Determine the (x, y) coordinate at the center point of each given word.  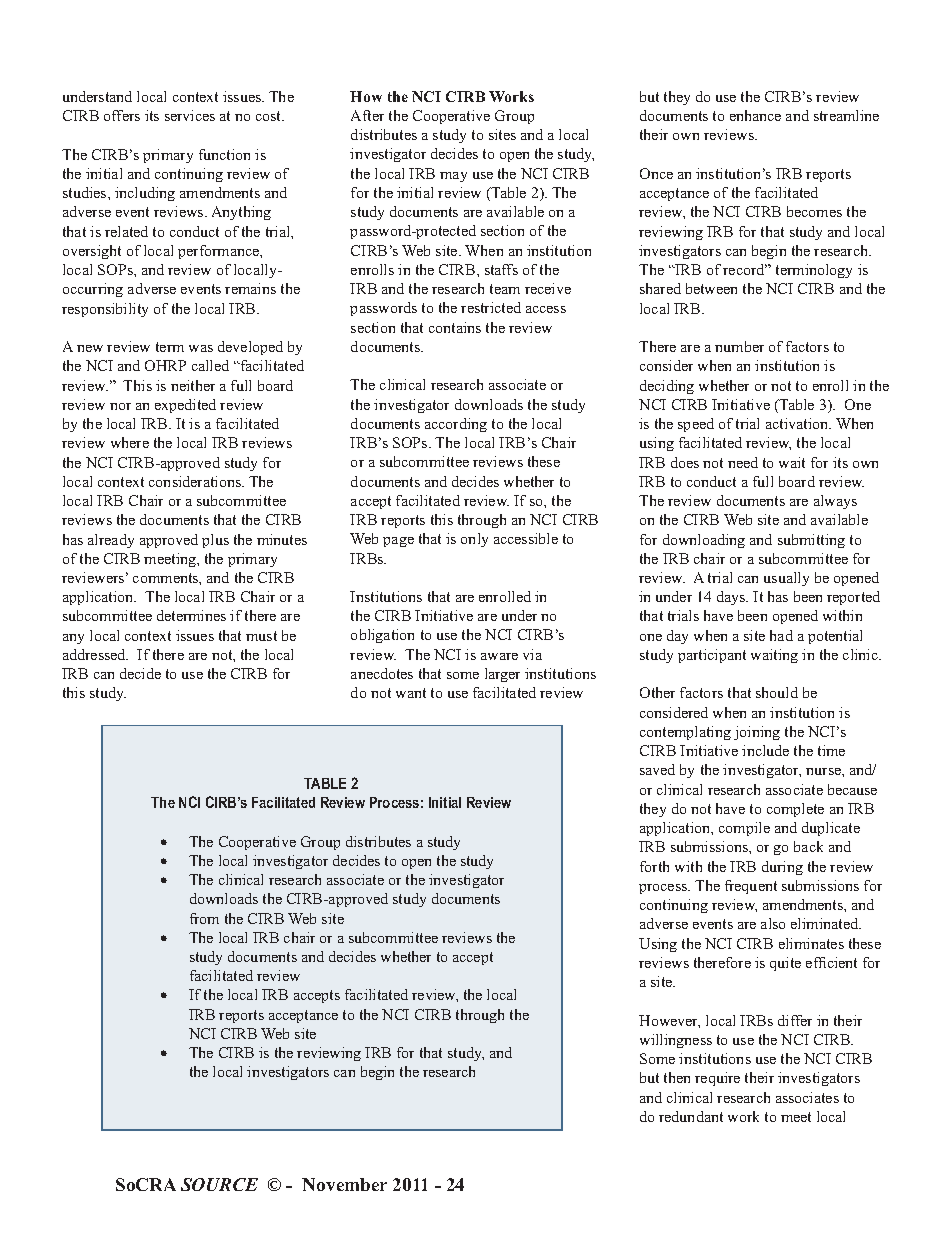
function (224, 154)
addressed (95, 654)
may (453, 177)
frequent (751, 887)
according (456, 425)
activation (798, 423)
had (781, 635)
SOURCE (219, 1184)
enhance (755, 115)
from (204, 918)
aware (499, 656)
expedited (185, 406)
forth (654, 866)
